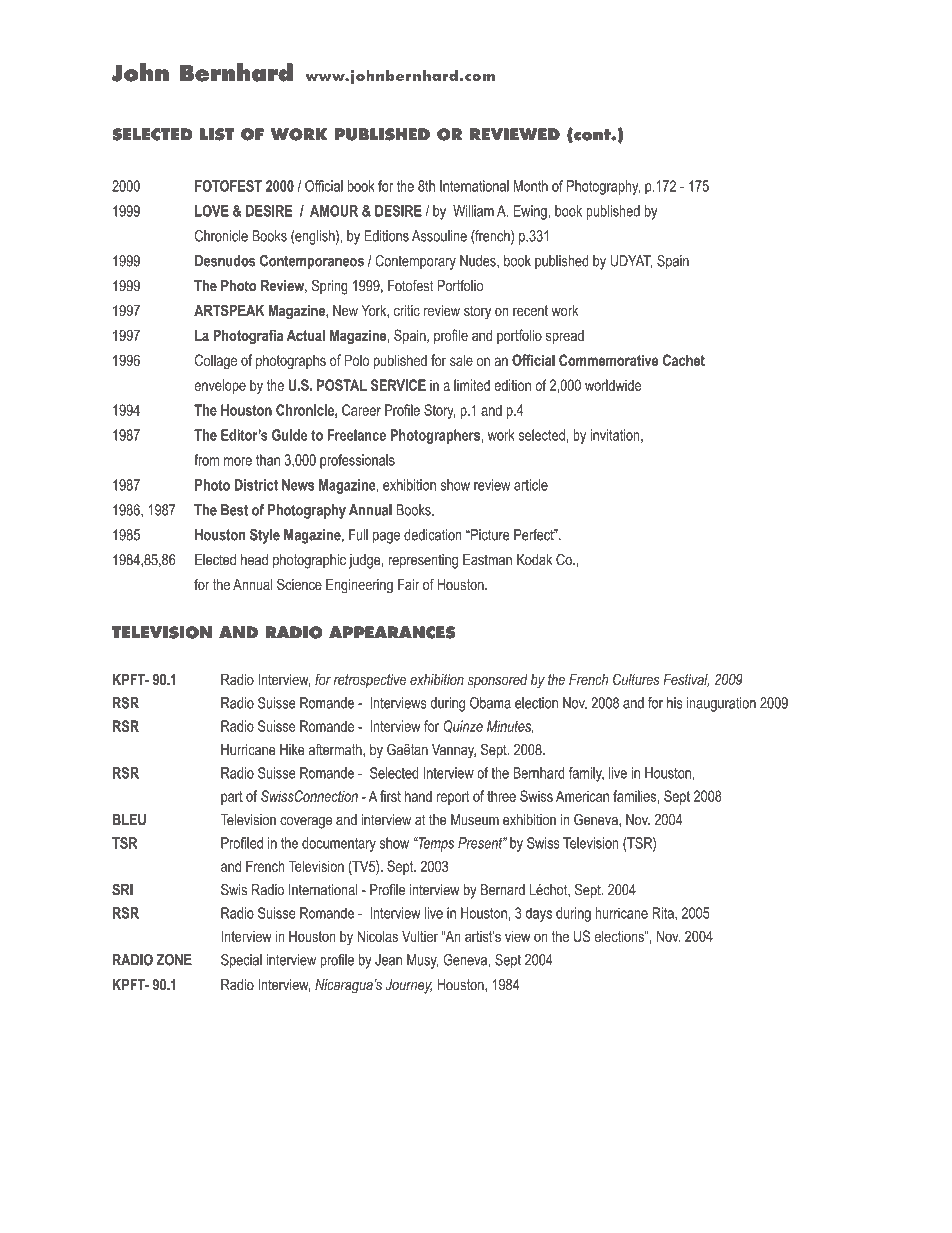  What do you see at coordinates (473, 211) in the document?
I see `William` at bounding box center [473, 211].
